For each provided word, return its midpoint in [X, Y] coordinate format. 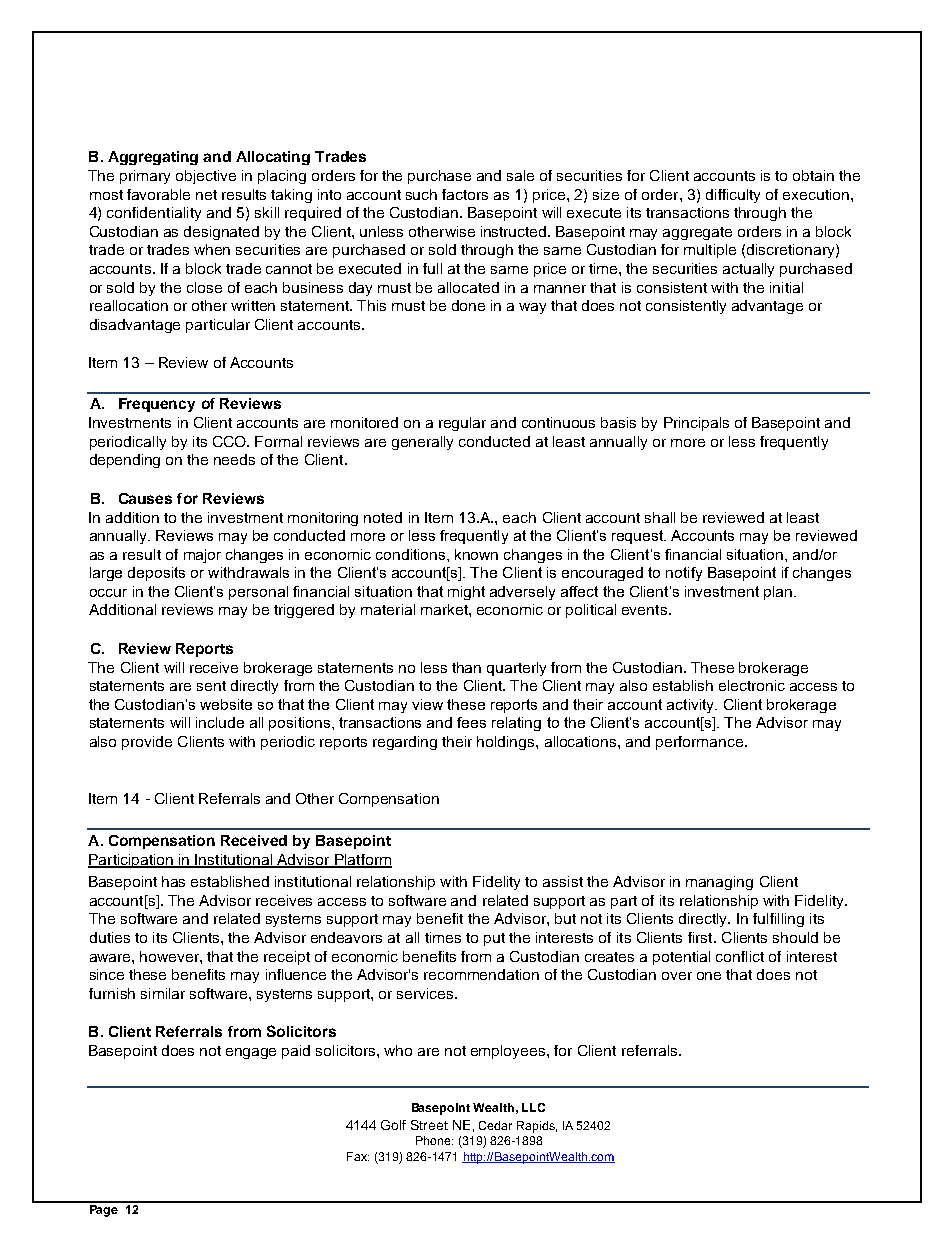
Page [103, 1209]
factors [465, 194]
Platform [362, 860]
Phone [434, 1140]
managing [719, 883]
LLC [533, 1107]
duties [110, 937]
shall [660, 517]
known [476, 554]
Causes [145, 498]
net [206, 195]
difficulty [733, 196]
